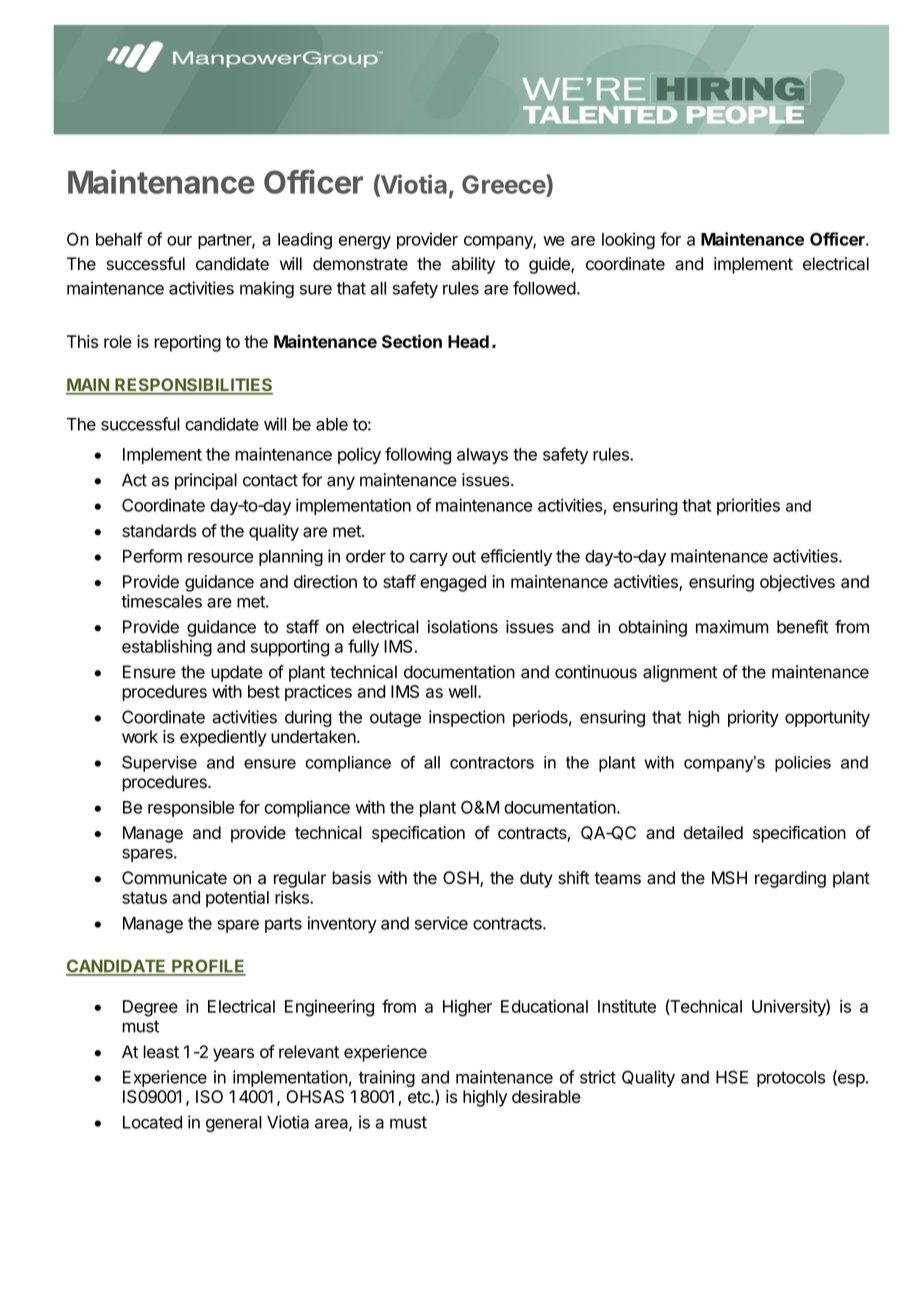 The image size is (924, 1308). Describe the element at coordinates (482, 456) in the screenshot. I see `always` at that location.
